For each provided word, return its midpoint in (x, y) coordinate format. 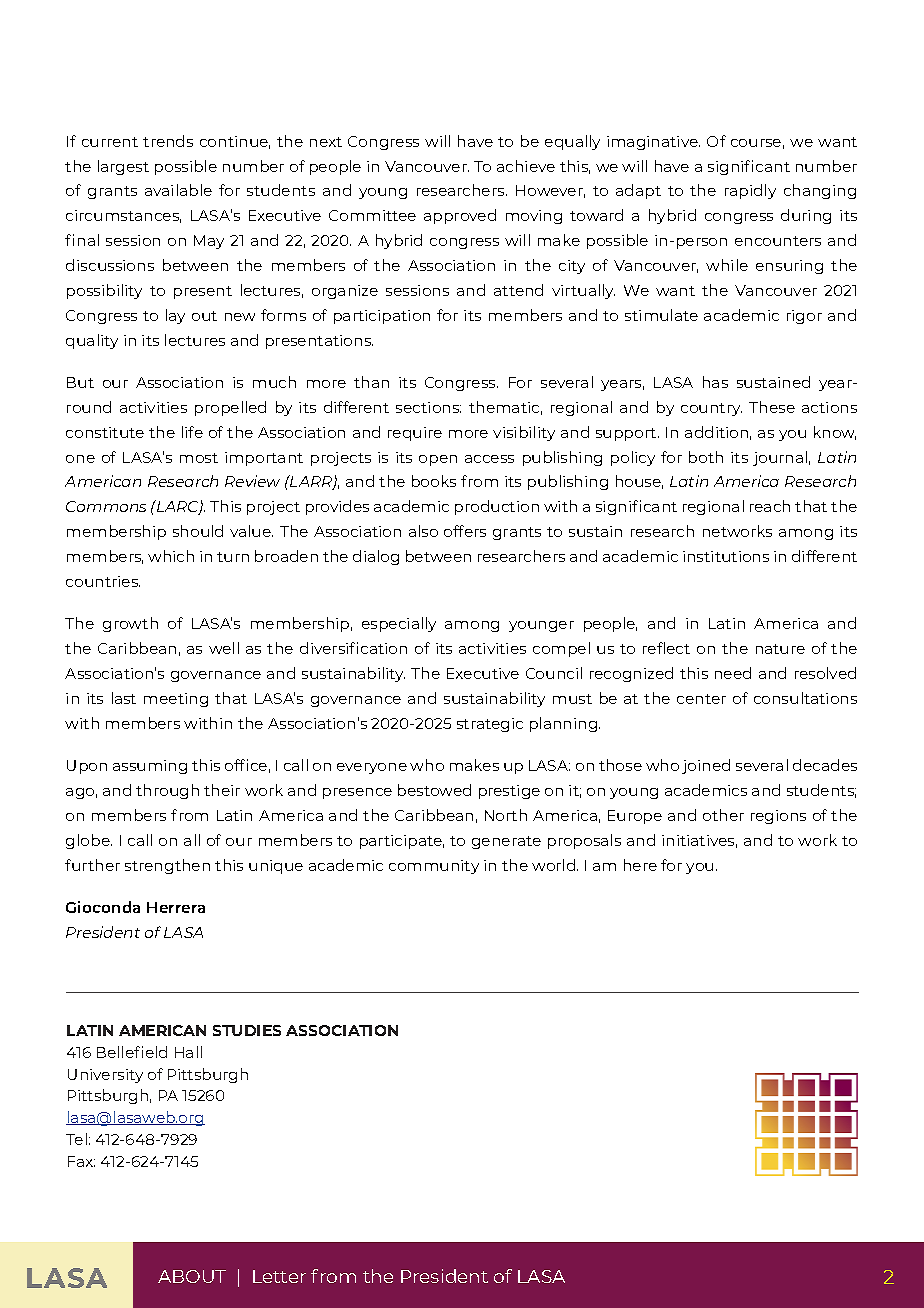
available (178, 190)
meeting (176, 700)
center (701, 699)
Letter (279, 1276)
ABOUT (192, 1276)
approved (460, 216)
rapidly (750, 191)
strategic (490, 725)
